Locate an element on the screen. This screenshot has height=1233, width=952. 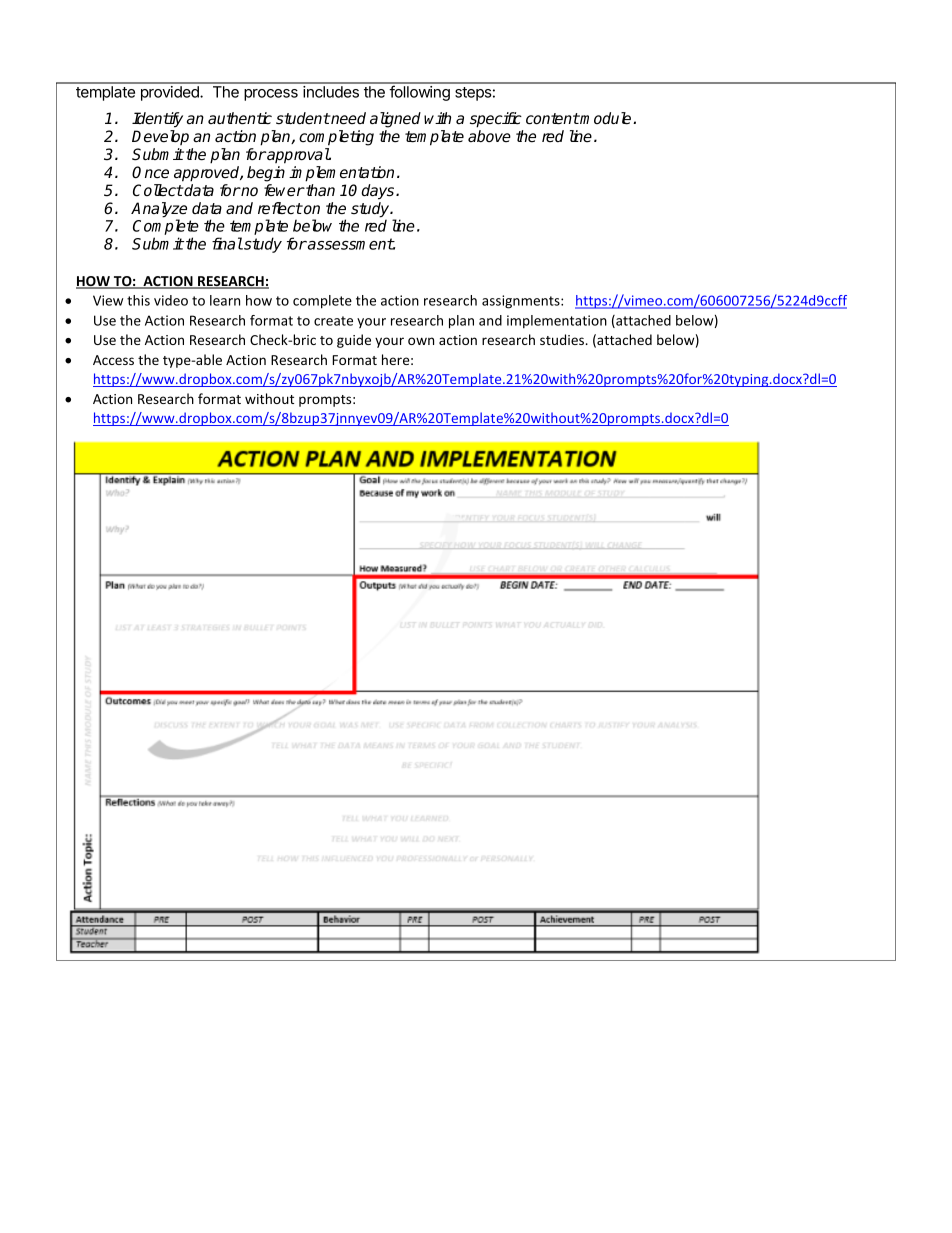
learn is located at coordinates (225, 300).
